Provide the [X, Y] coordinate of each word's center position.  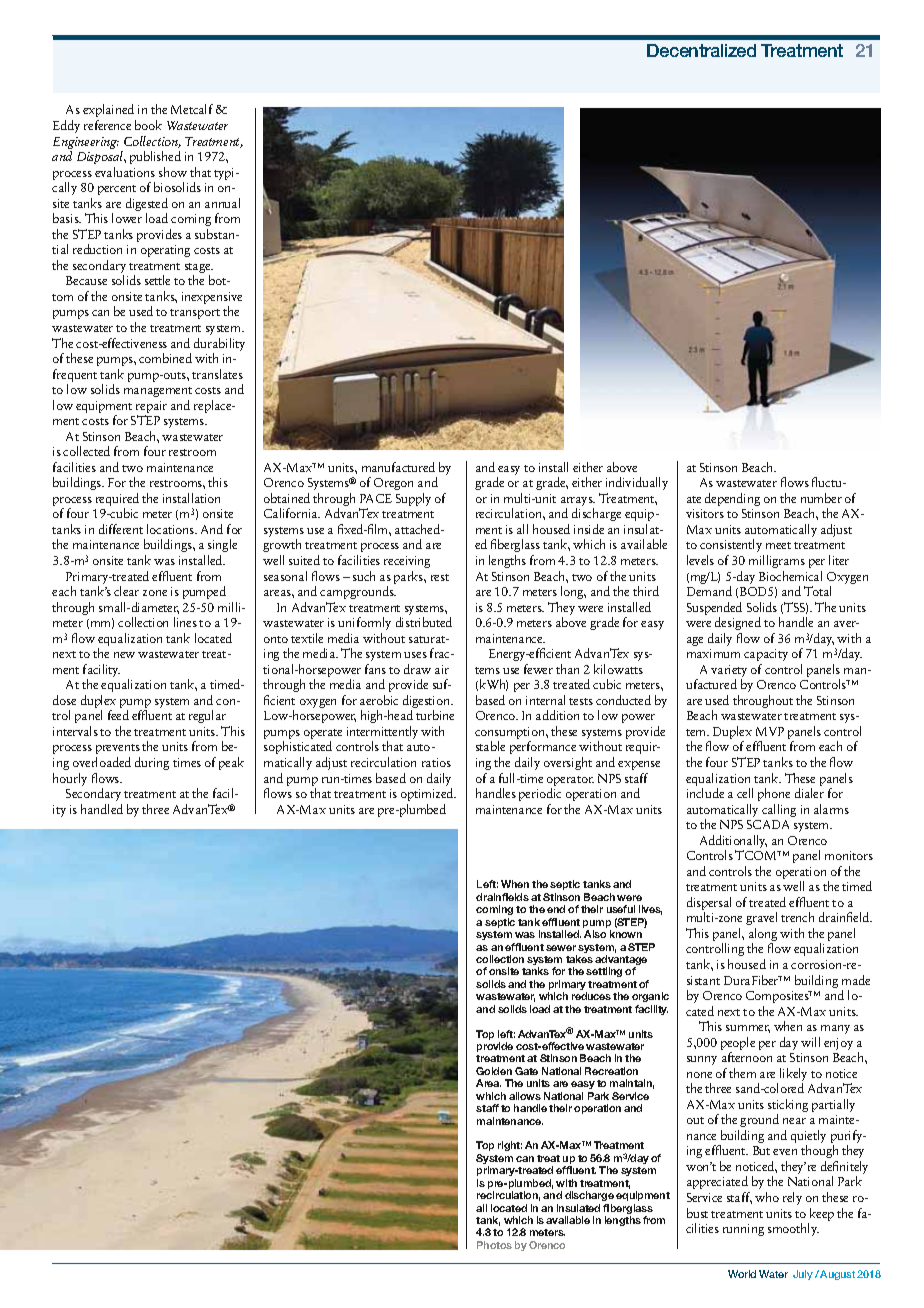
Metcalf [192, 109]
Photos [494, 1245]
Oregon [393, 484]
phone [774, 794]
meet [778, 545]
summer [748, 1029]
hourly [70, 779]
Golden [494, 1071]
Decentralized [701, 50]
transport [195, 314]
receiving [407, 562]
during [152, 763]
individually [637, 483]
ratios [436, 762]
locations [172, 529]
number [821, 498]
